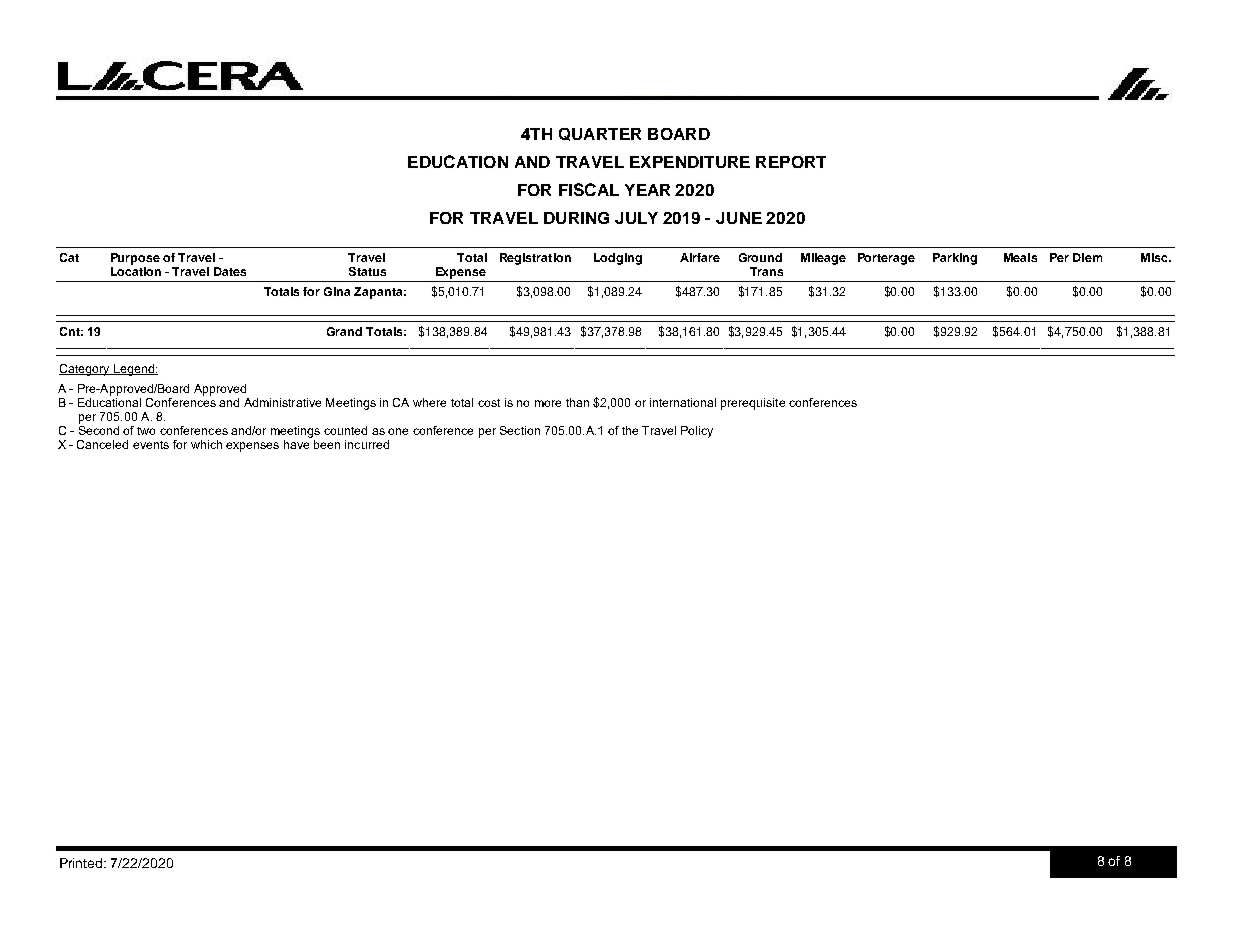 This image has height=952, width=1233. I want to click on the, so click(630, 430).
